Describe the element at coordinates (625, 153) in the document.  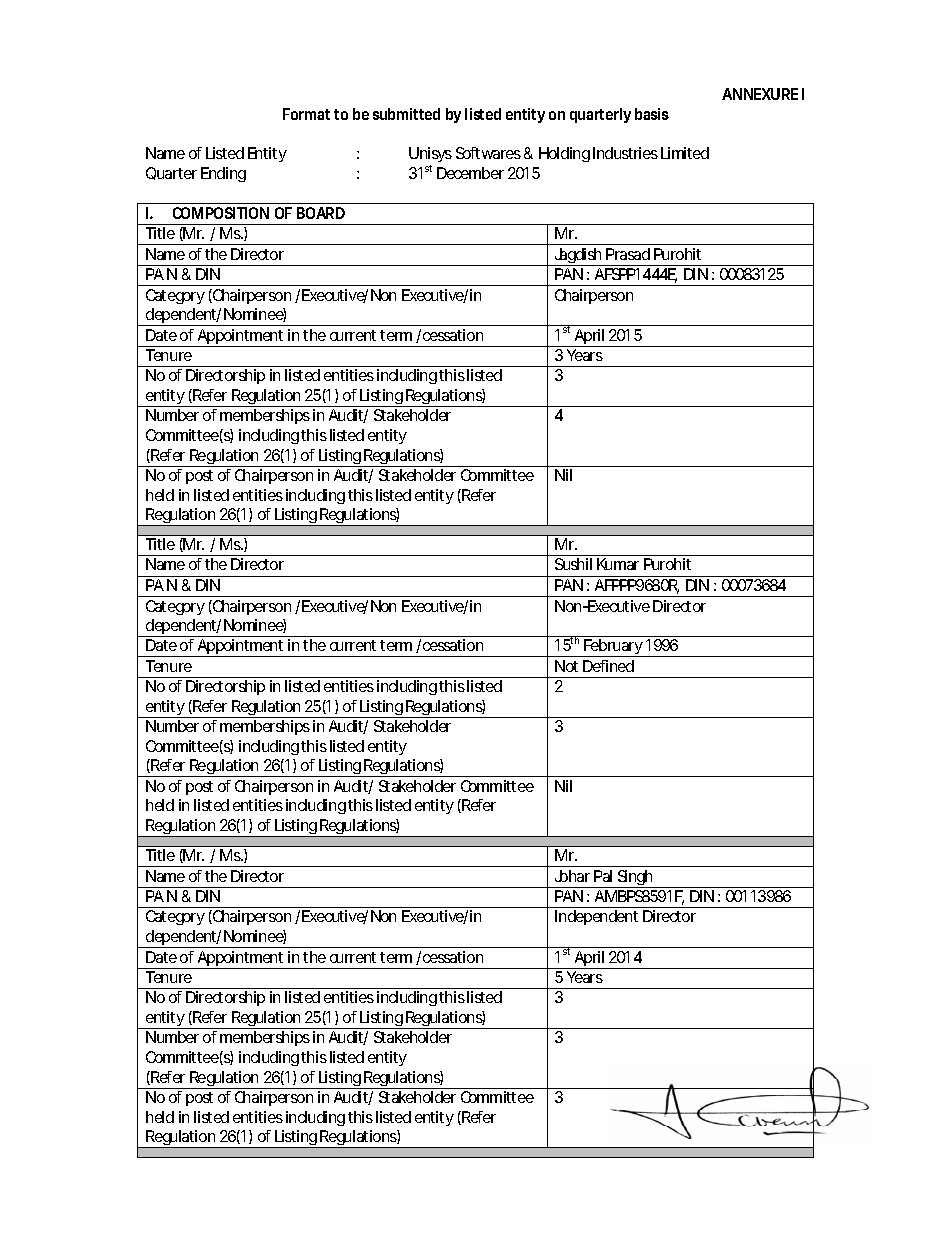
I see `Industries` at that location.
